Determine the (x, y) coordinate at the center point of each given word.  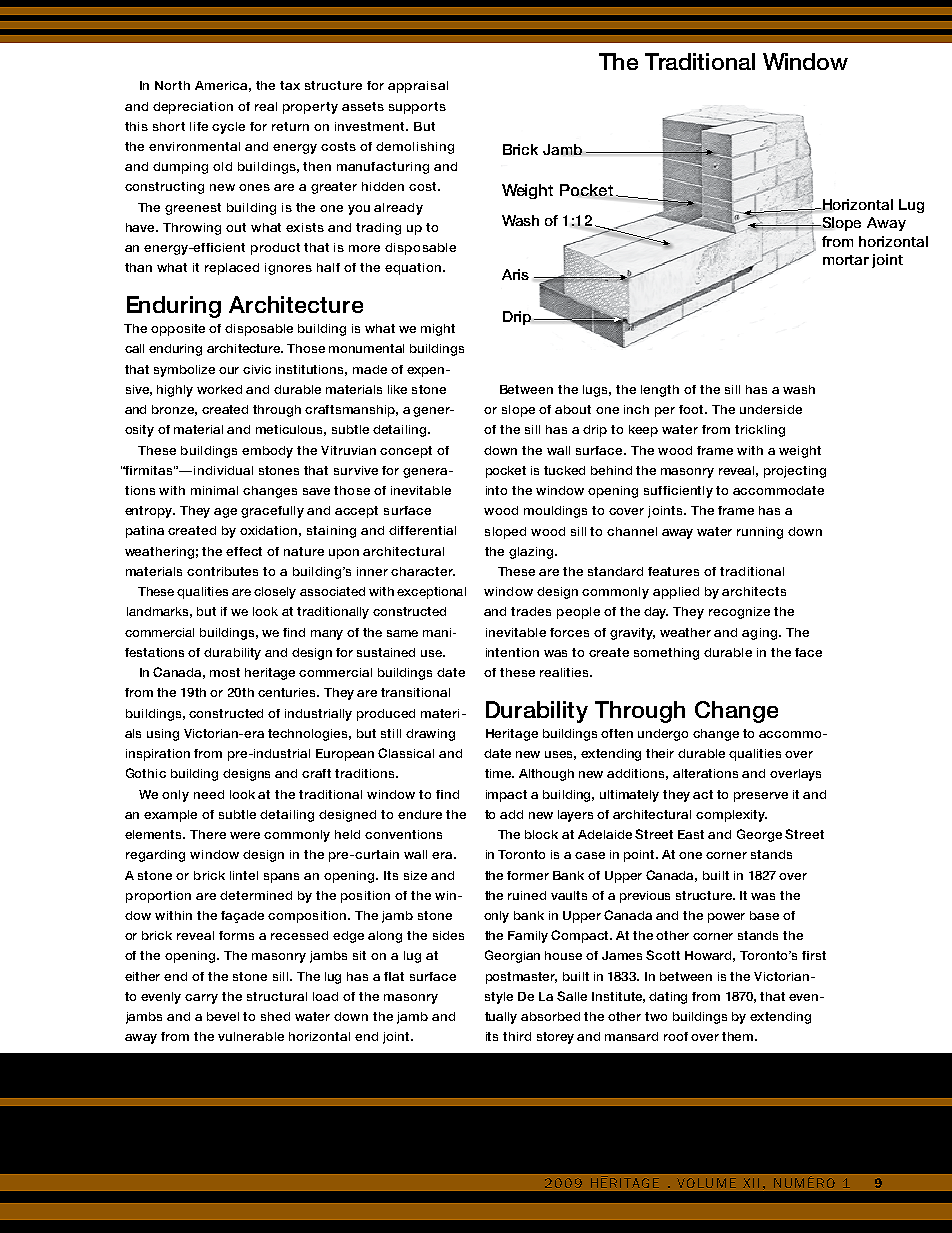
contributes (222, 571)
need (209, 794)
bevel (223, 1016)
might (438, 330)
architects (754, 591)
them (739, 1036)
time (499, 773)
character (423, 571)
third (517, 1036)
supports (417, 108)
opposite (178, 330)
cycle (228, 128)
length (660, 391)
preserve (761, 797)
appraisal (418, 87)
